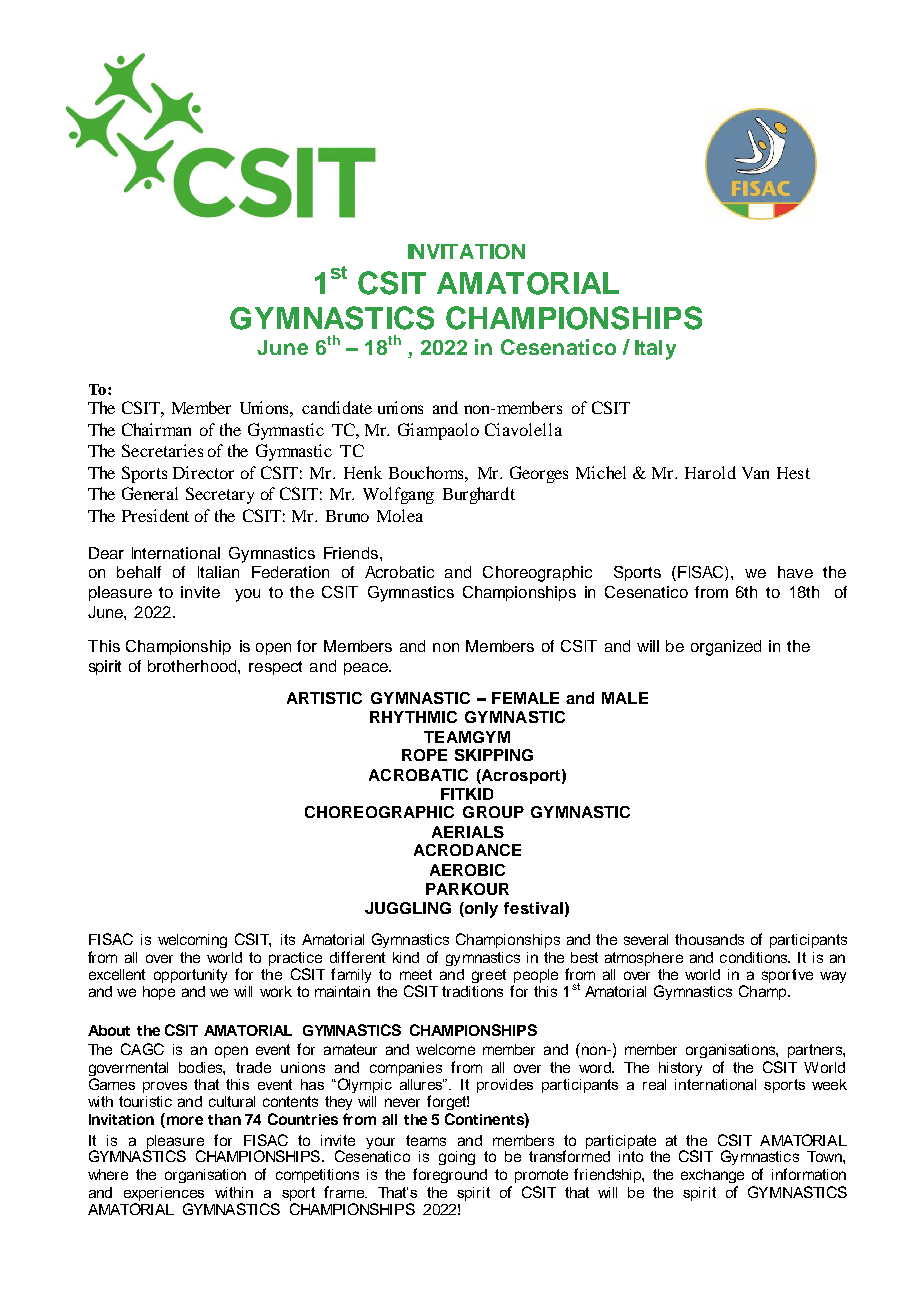  What do you see at coordinates (156, 429) in the screenshot?
I see `Chairman` at bounding box center [156, 429].
